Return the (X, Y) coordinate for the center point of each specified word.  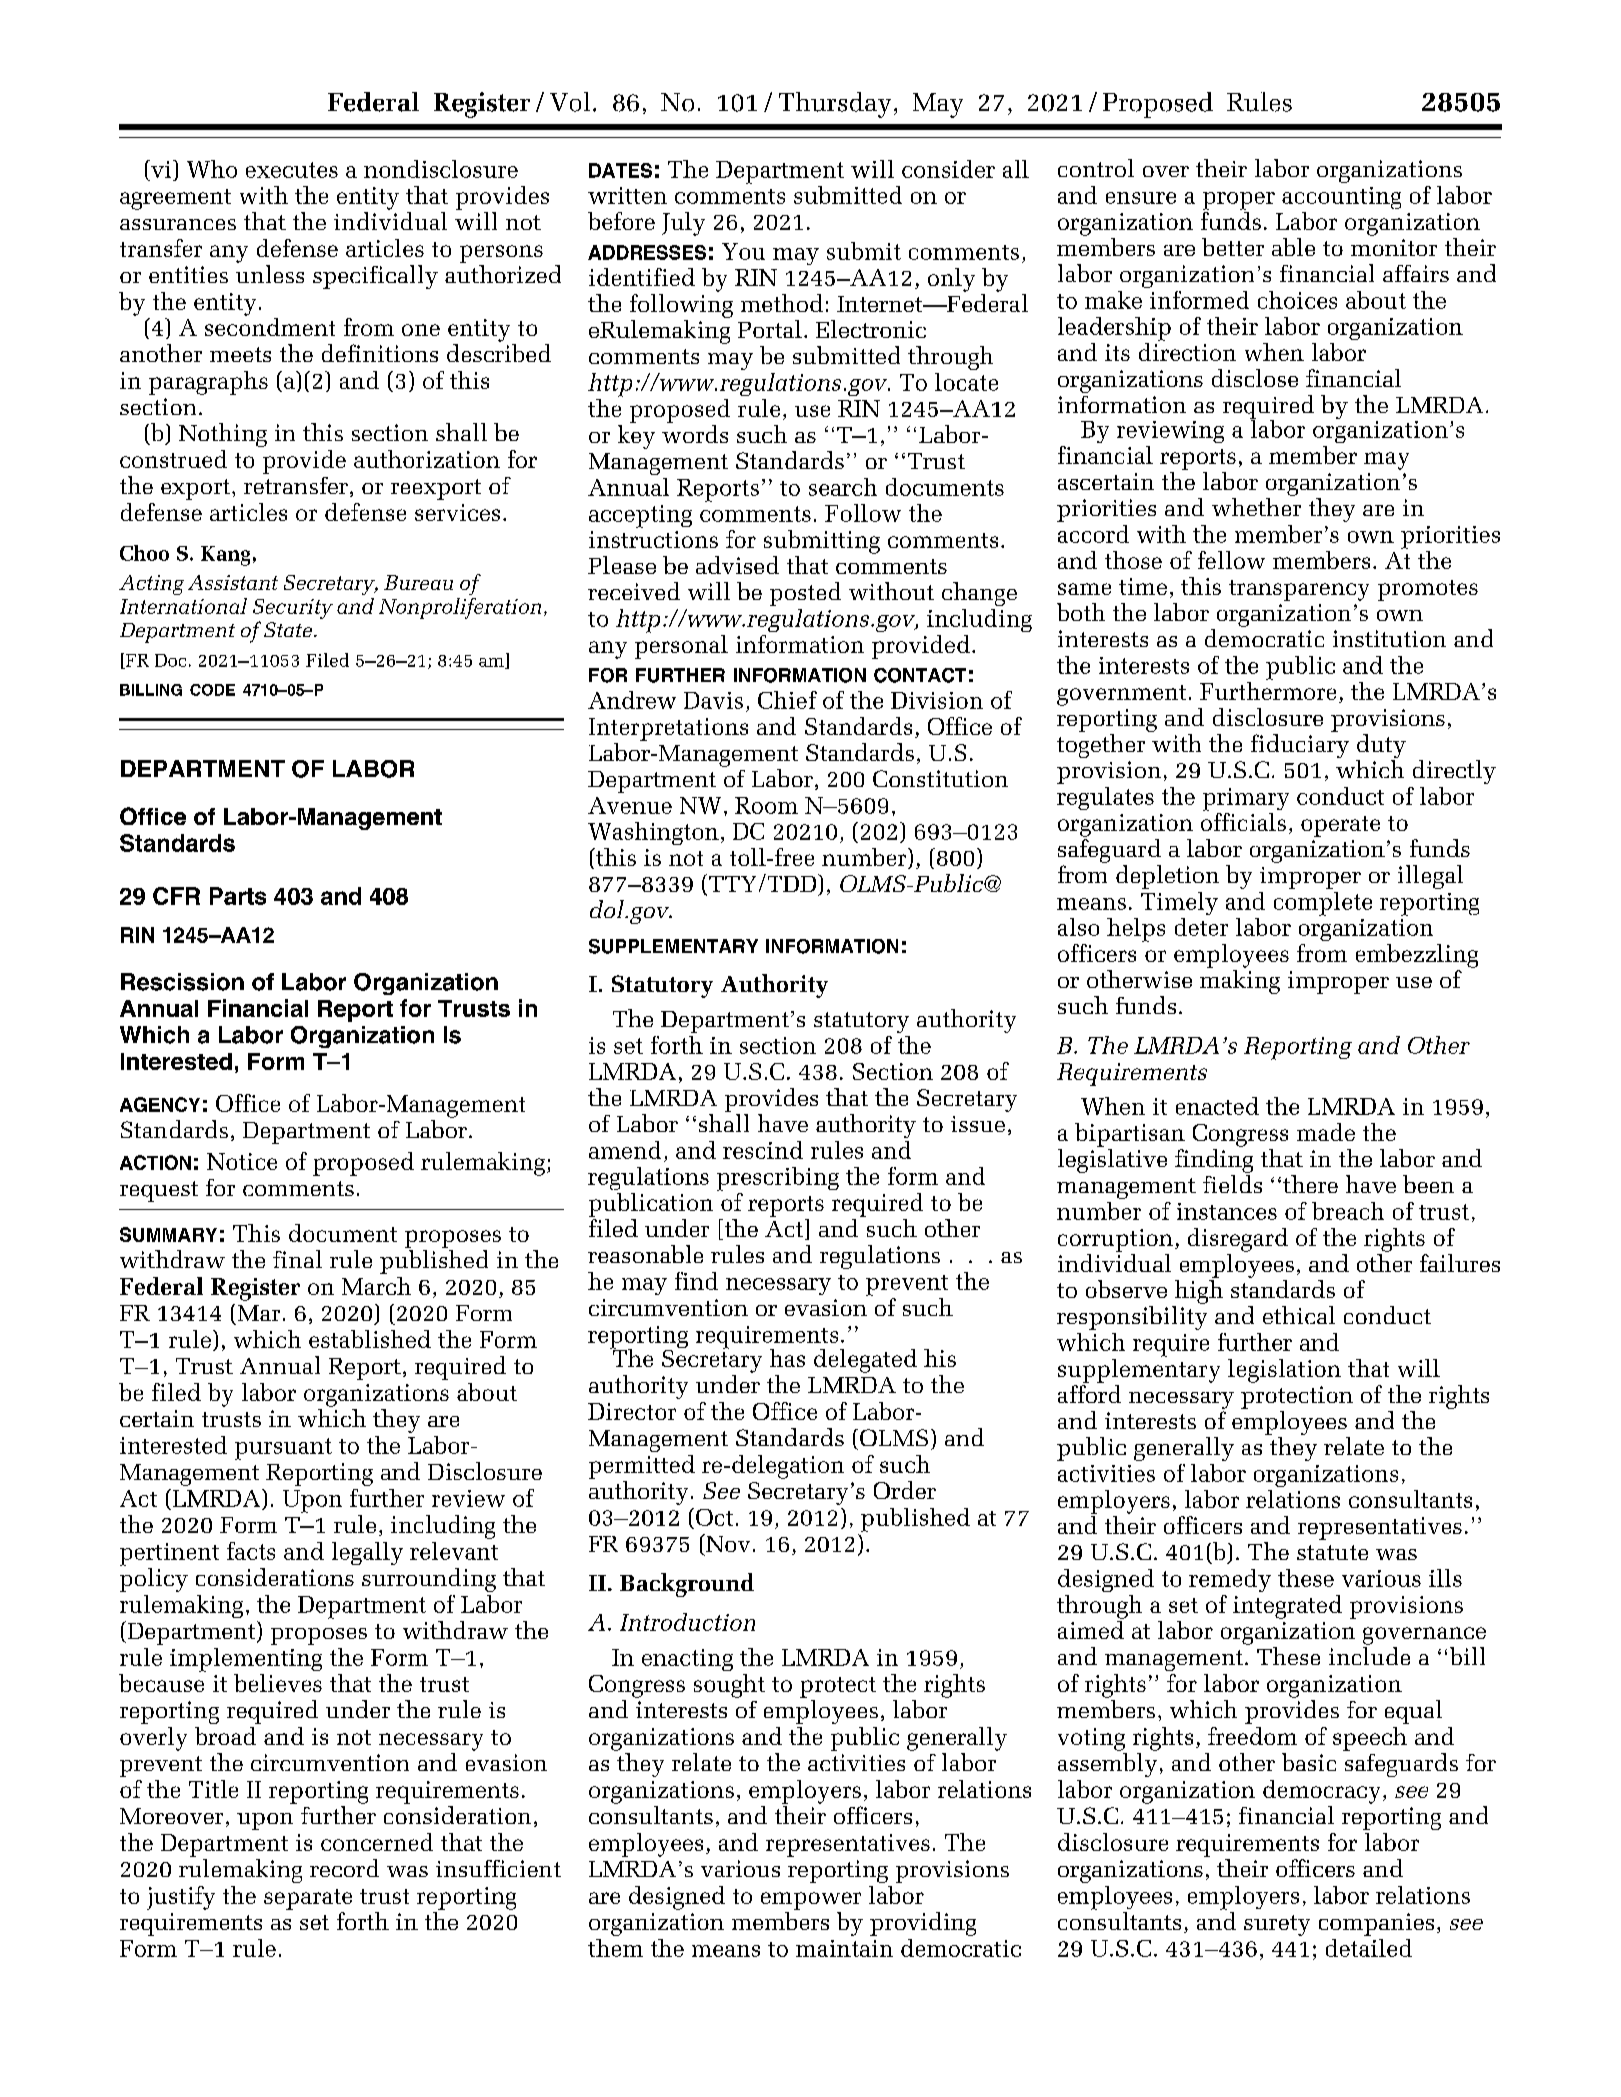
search (843, 487)
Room (766, 805)
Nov (727, 1543)
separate (308, 1899)
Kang (225, 556)
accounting (1341, 198)
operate (1340, 826)
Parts (238, 896)
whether (1256, 507)
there (1310, 1184)
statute (1332, 1552)
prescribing (778, 1179)
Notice (242, 1161)
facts (251, 1551)
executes (292, 170)
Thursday (835, 105)
